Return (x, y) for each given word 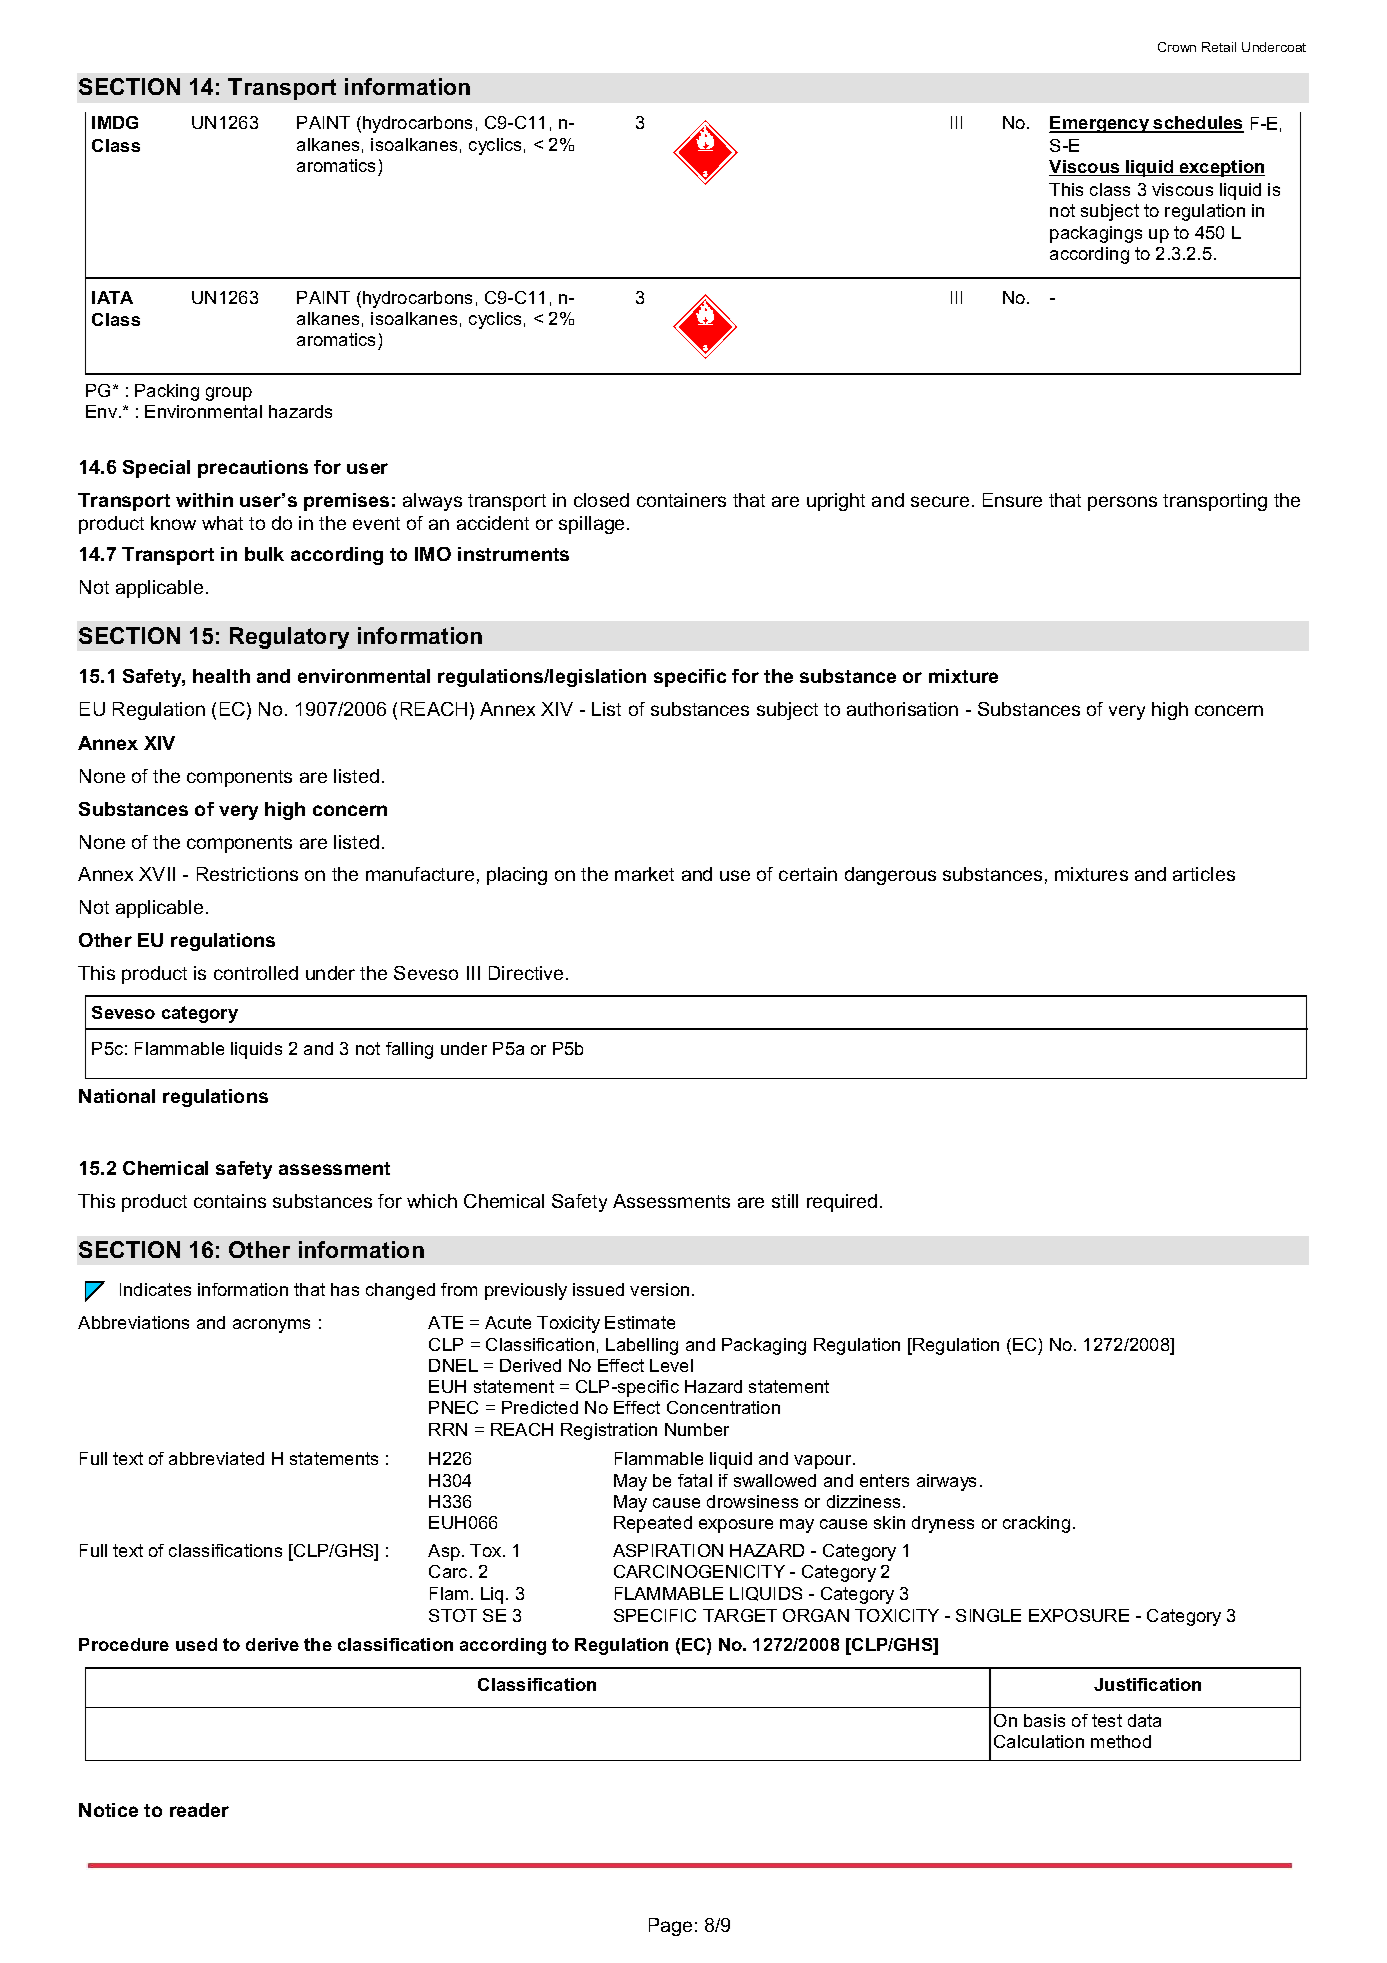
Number (697, 1429)
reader (199, 1810)
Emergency (1100, 124)
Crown (1177, 47)
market (644, 874)
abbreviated (216, 1458)
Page (670, 1927)
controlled (256, 973)
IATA (112, 297)
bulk (264, 554)
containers (681, 500)
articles (1204, 874)
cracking (1036, 1524)
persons (1122, 503)
